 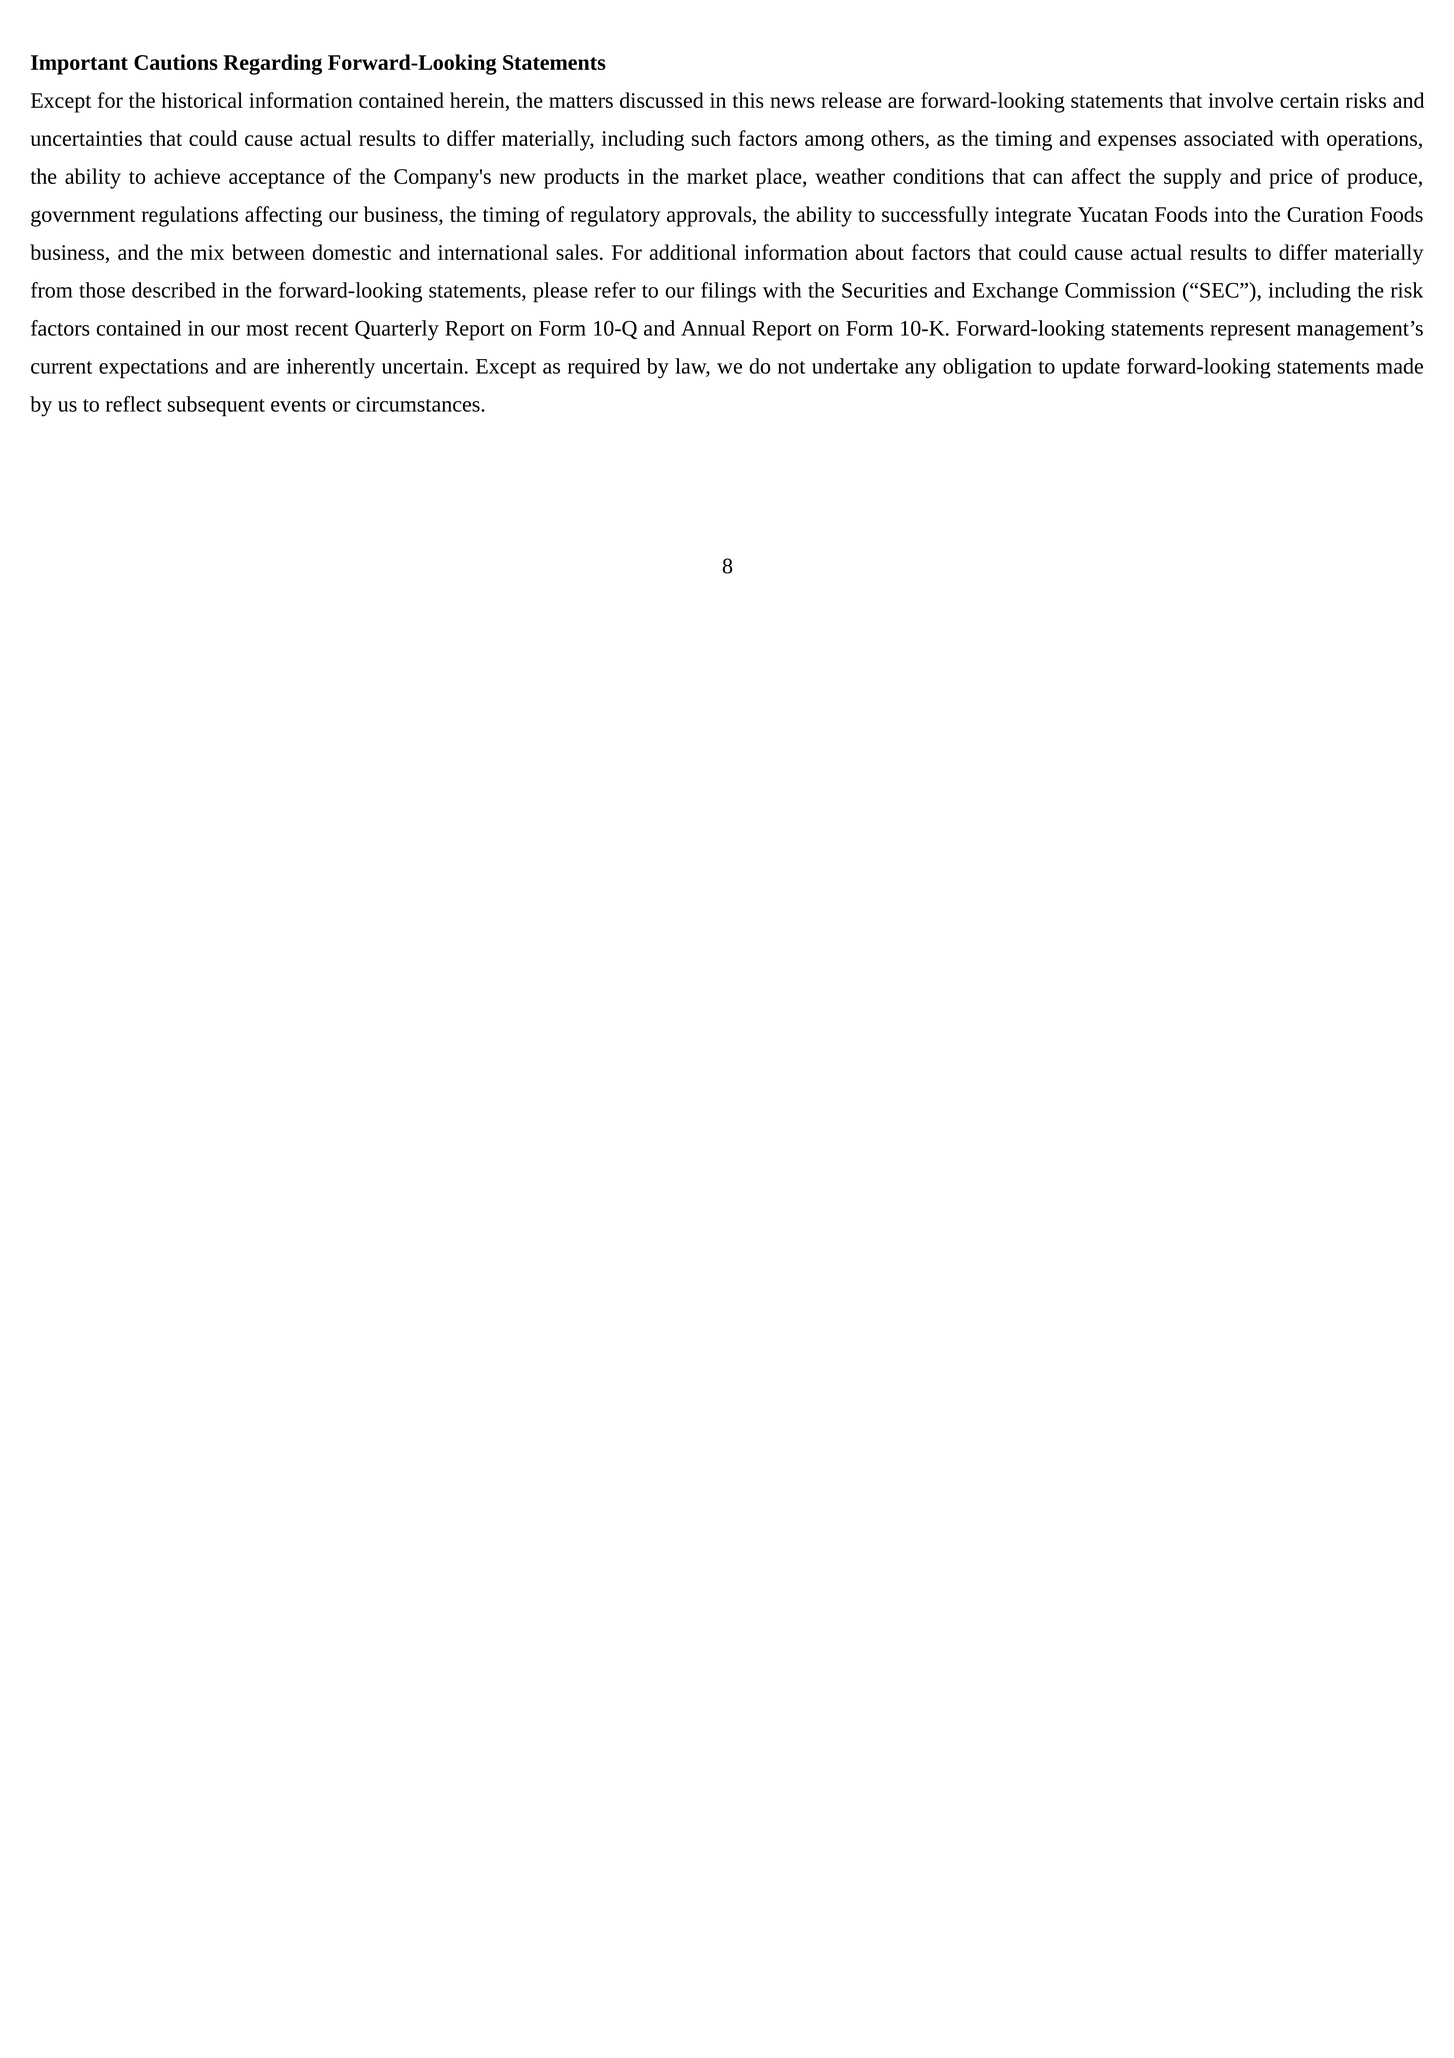 What do you see at coordinates (748, 100) in the screenshot?
I see `this` at bounding box center [748, 100].
